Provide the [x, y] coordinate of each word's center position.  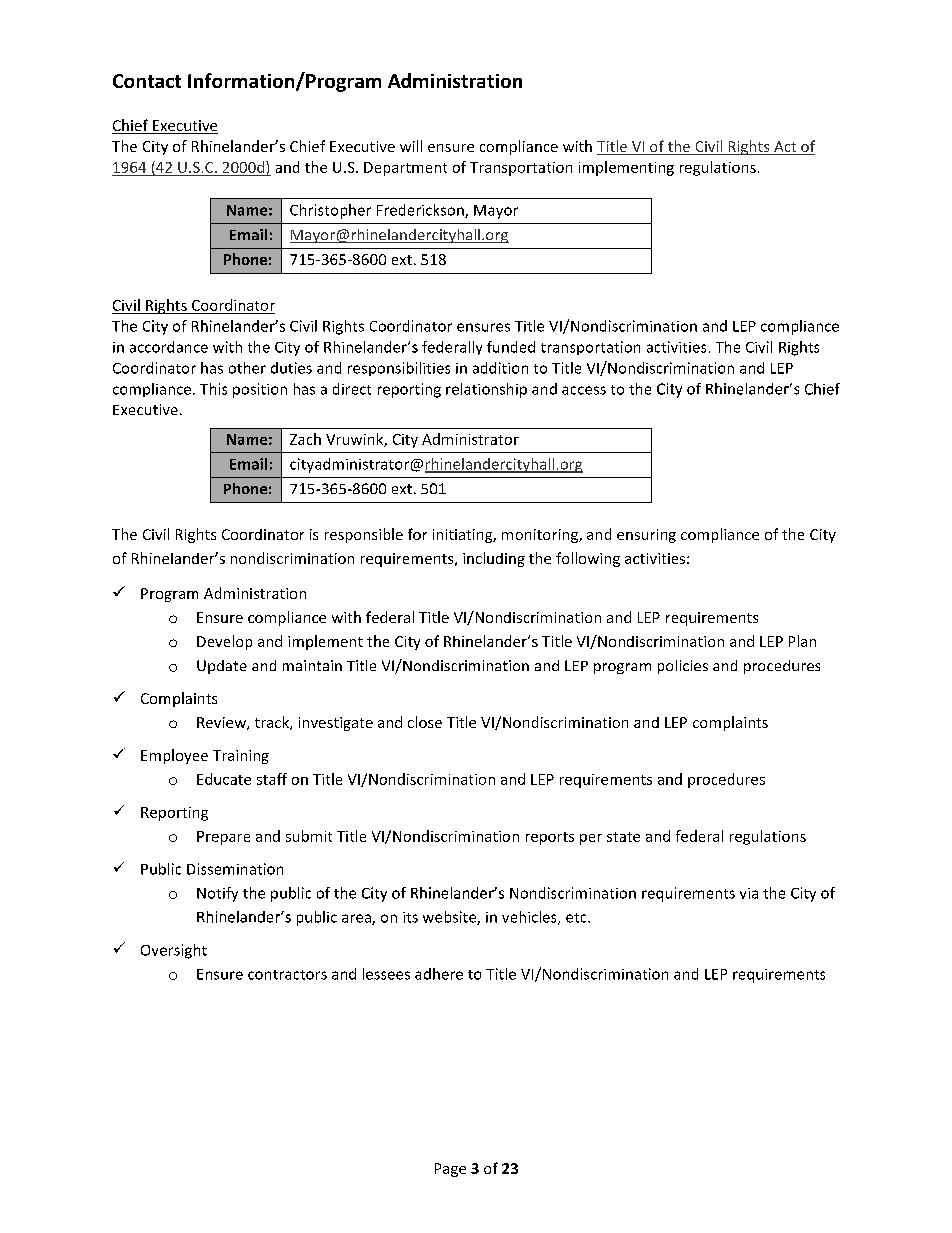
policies [683, 667]
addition [500, 368]
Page [450, 1170]
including [494, 559]
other [247, 368]
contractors [287, 975]
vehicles [530, 918]
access [584, 390]
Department [405, 169]
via [749, 893]
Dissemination [235, 869]
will [411, 146]
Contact [147, 81]
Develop [224, 642]
